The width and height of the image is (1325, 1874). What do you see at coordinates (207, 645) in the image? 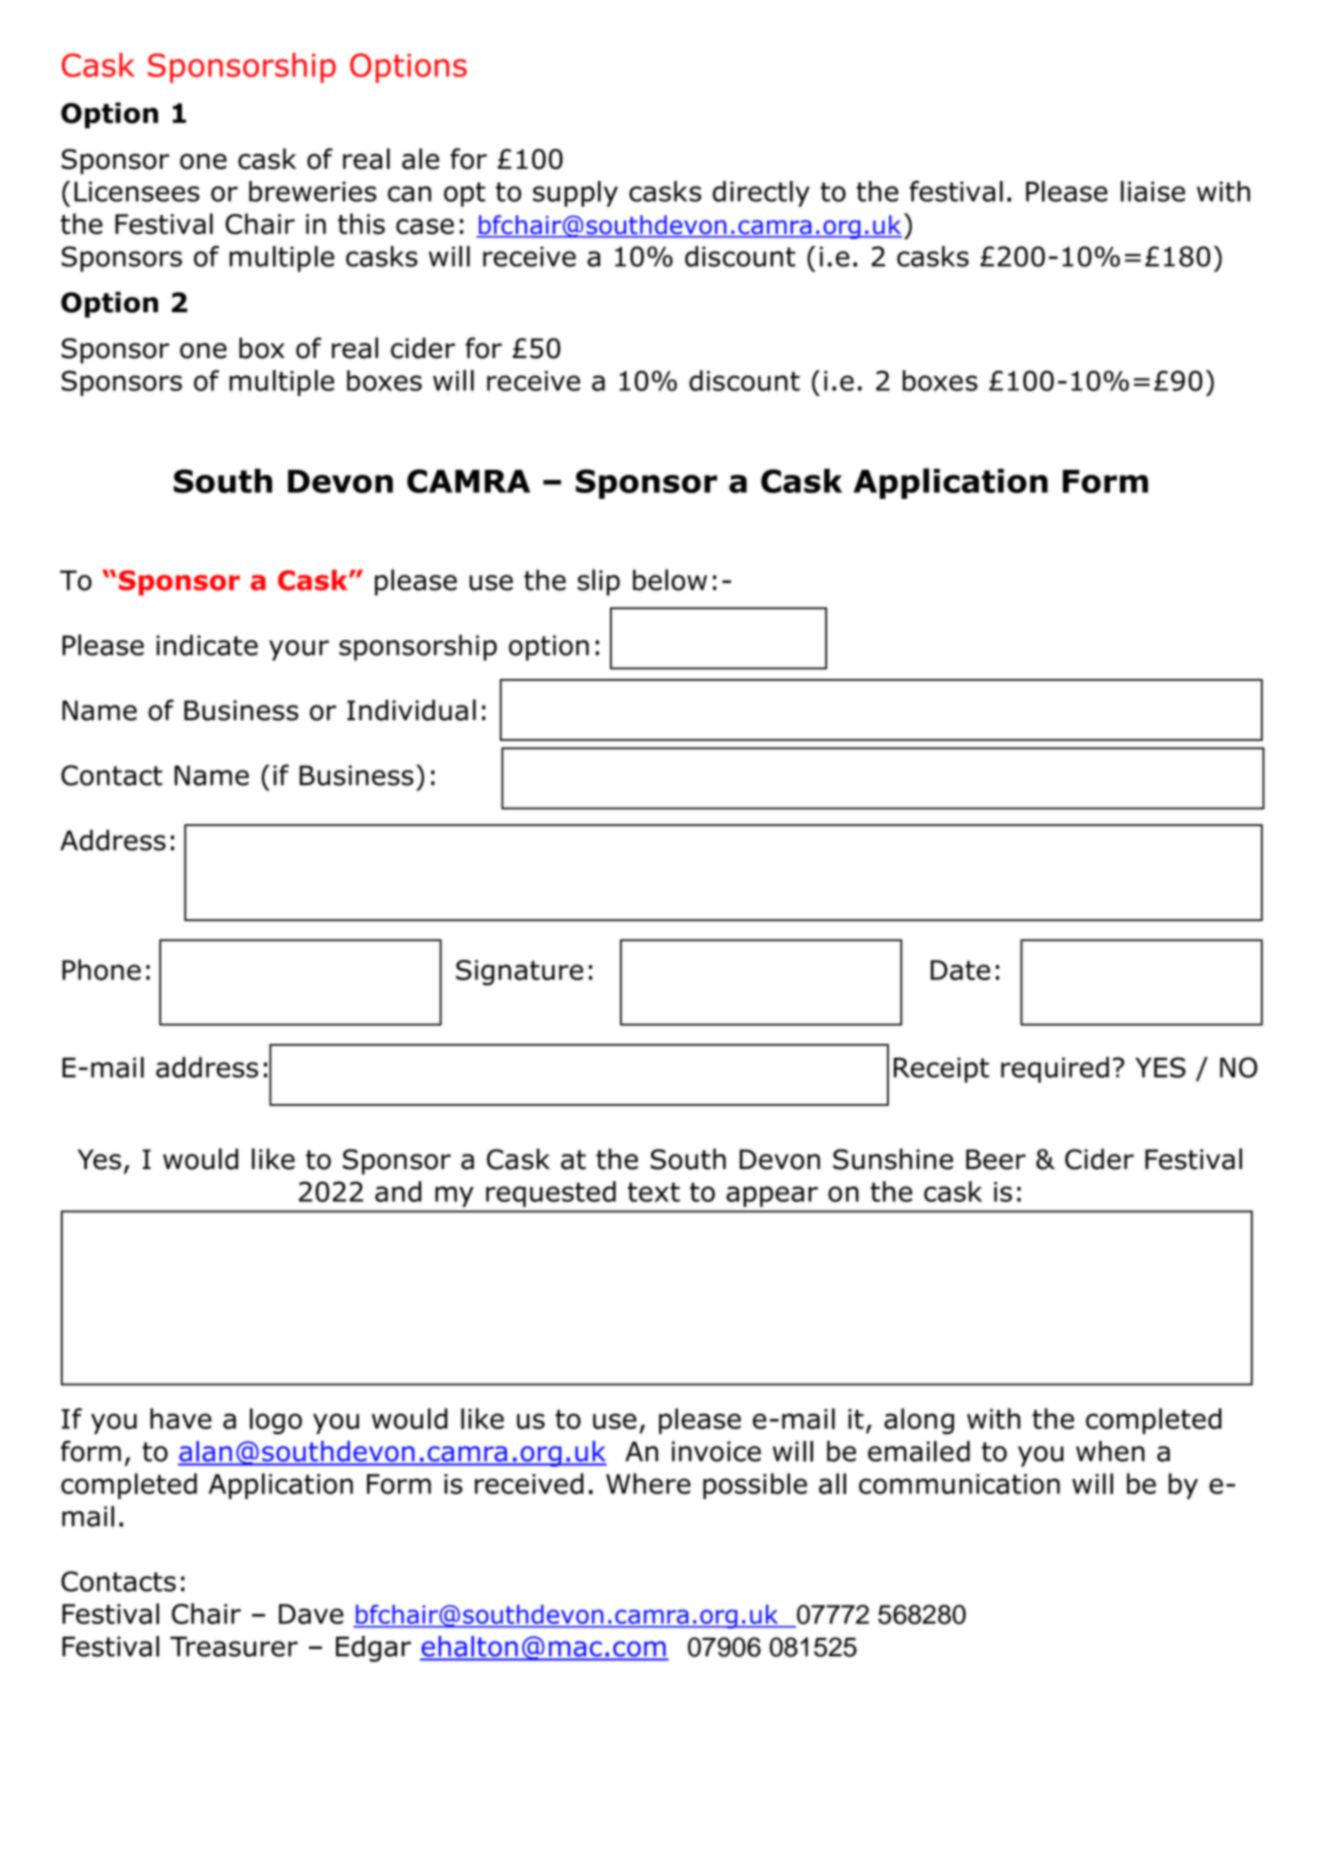
I see `indicate` at bounding box center [207, 645].
